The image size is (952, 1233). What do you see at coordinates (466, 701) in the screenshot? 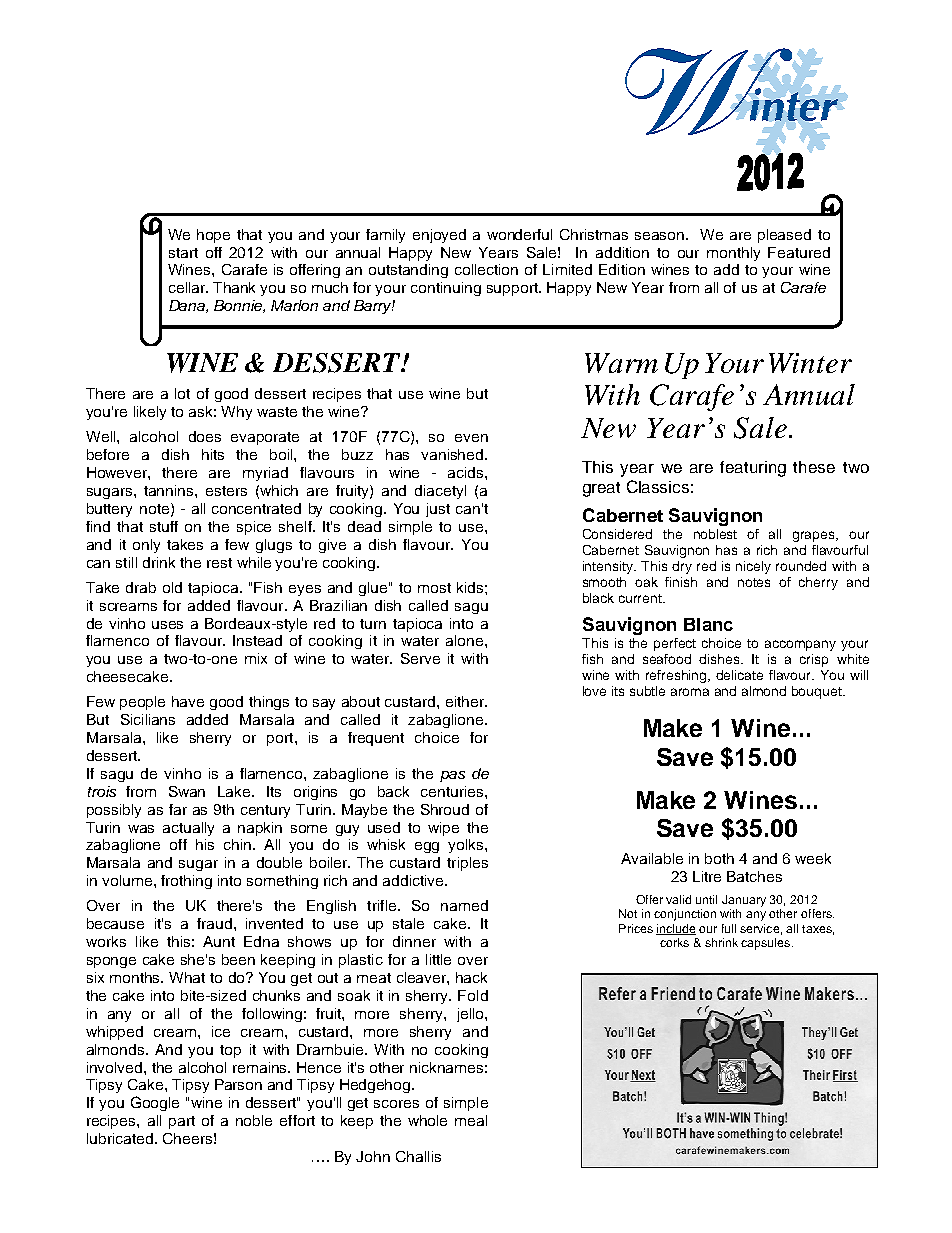
I see `either` at bounding box center [466, 701].
